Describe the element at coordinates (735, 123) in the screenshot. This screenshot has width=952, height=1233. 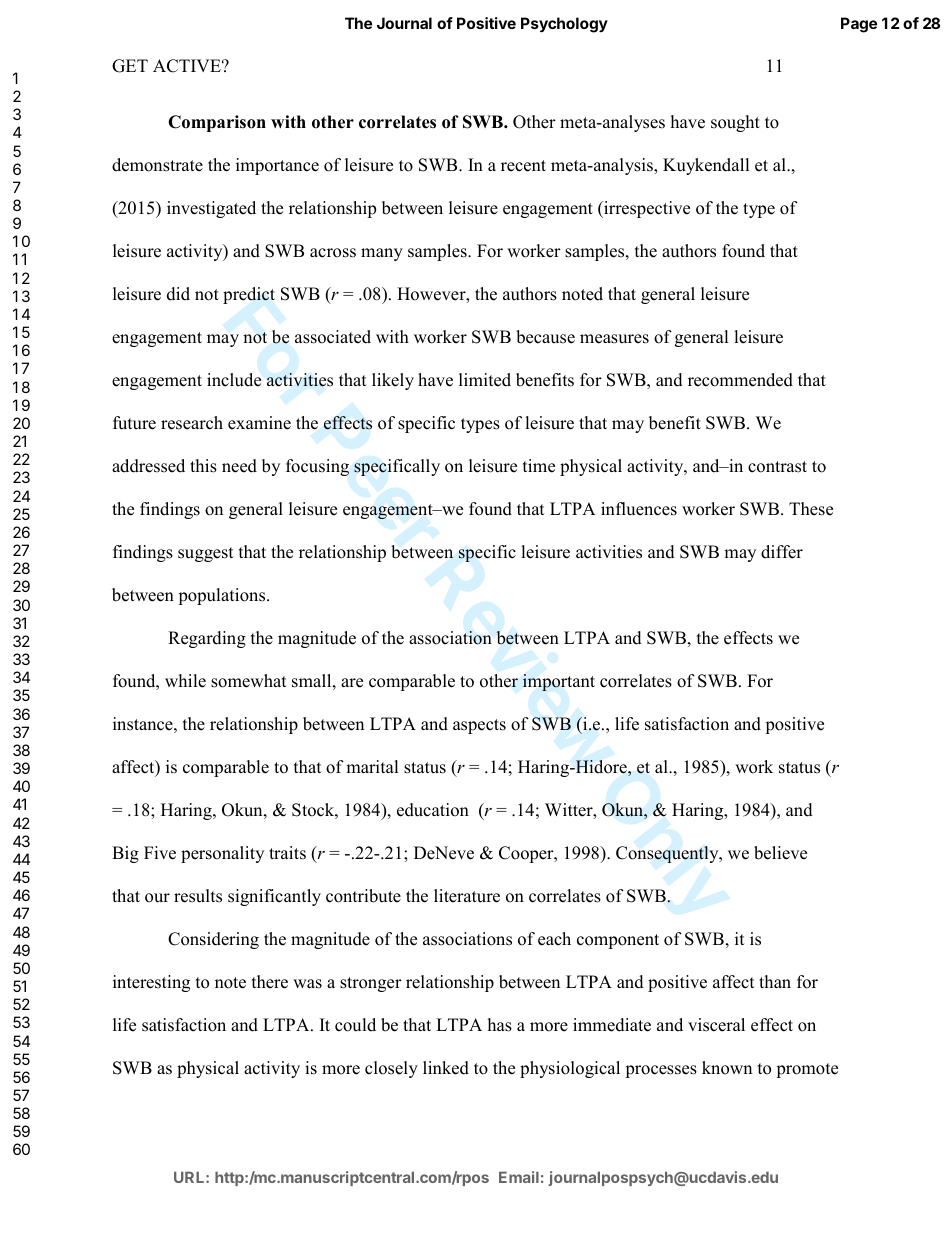
I see `sought` at that location.
